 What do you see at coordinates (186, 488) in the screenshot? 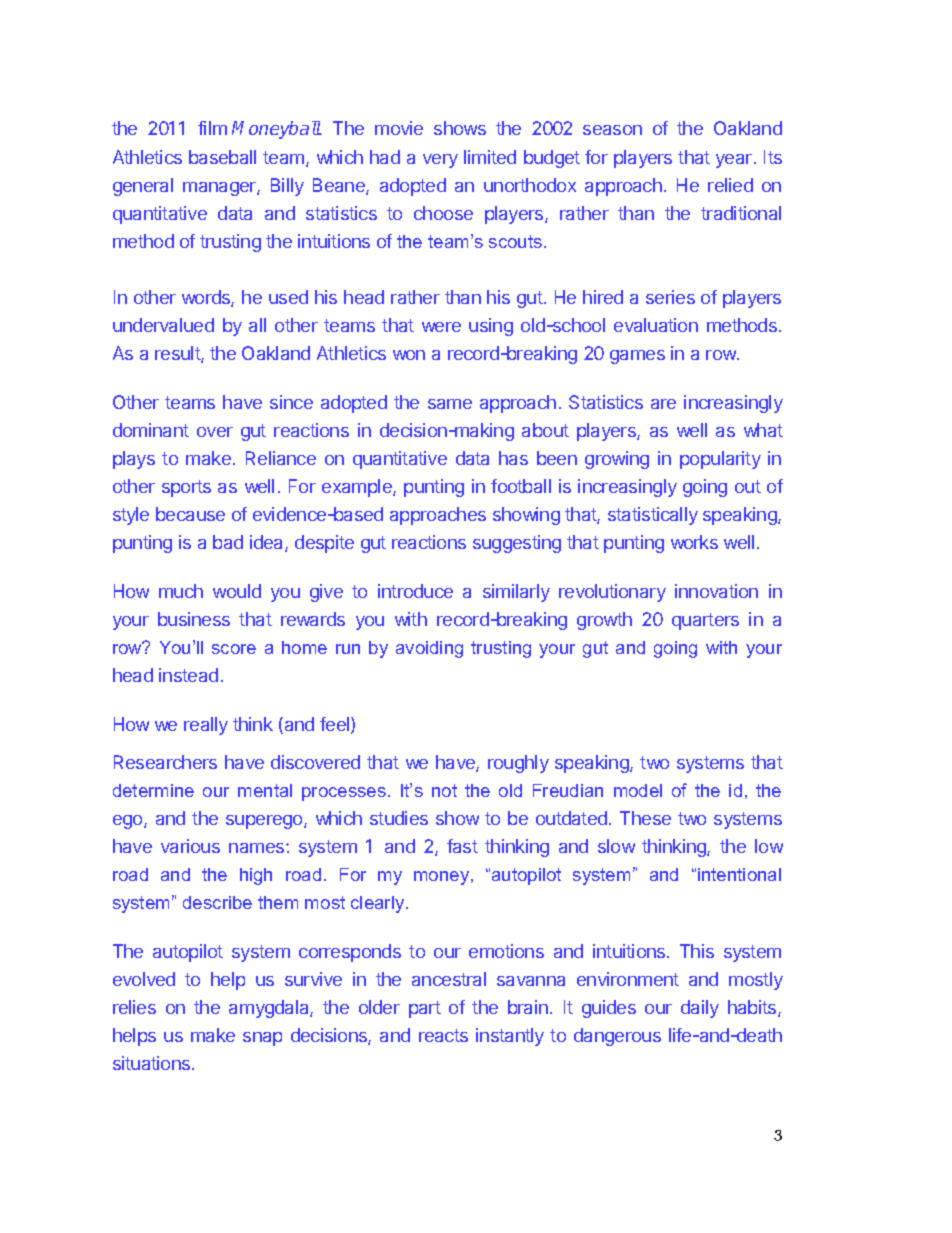
I see `sports` at bounding box center [186, 488].
